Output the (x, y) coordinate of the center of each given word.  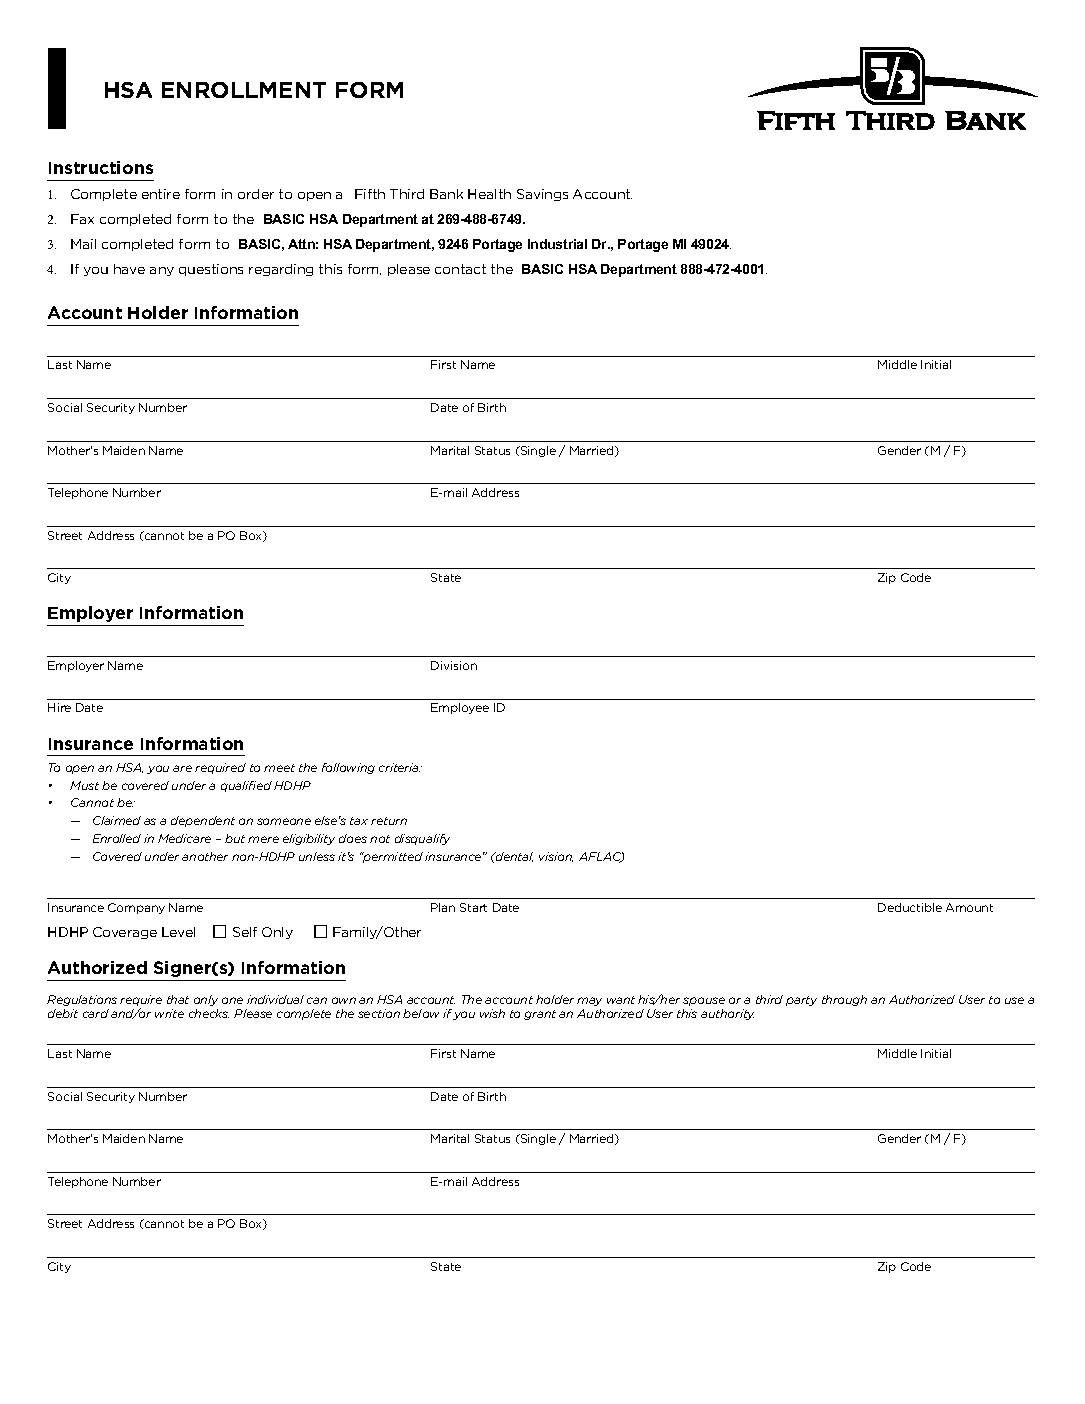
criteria (400, 767)
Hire (59, 707)
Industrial (557, 244)
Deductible (910, 907)
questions (211, 270)
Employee (460, 708)
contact (460, 269)
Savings (542, 195)
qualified (246, 786)
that (178, 999)
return (389, 821)
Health (489, 194)
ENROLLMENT (244, 90)
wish (492, 1013)
